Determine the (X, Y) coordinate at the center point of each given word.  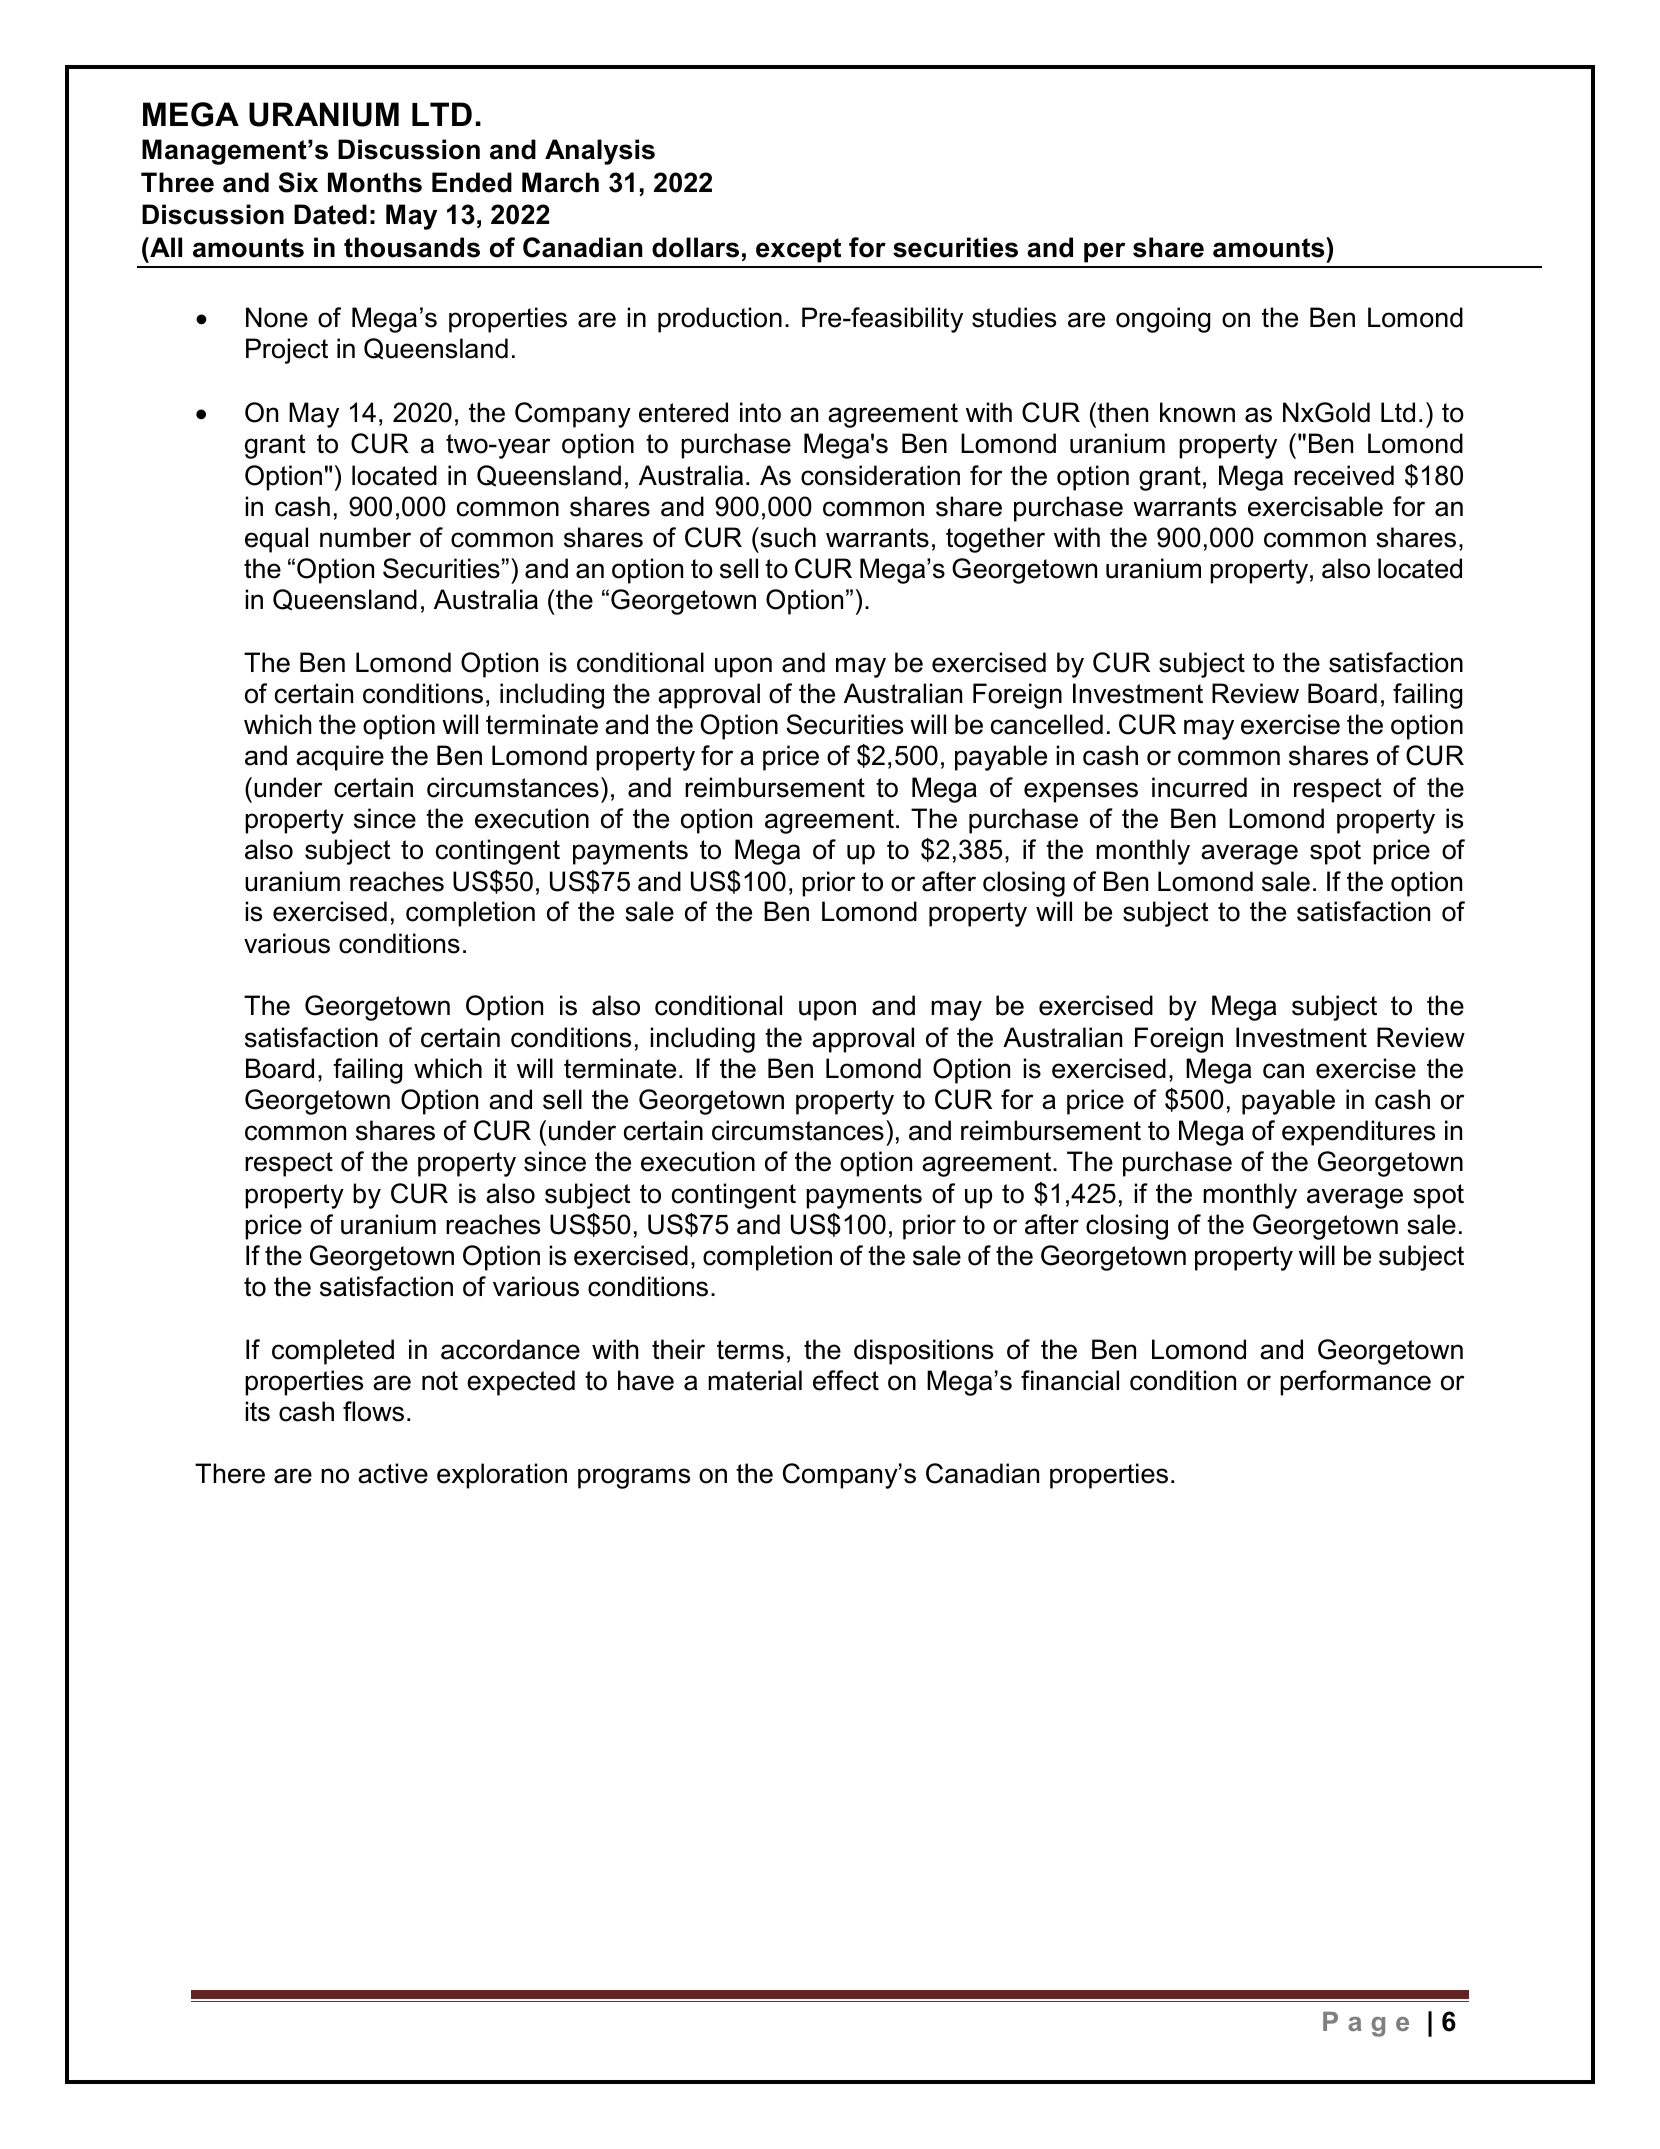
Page (1366, 2024)
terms (750, 1350)
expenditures (1358, 1133)
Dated (330, 214)
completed (333, 1352)
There (230, 1473)
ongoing (1163, 320)
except (798, 250)
